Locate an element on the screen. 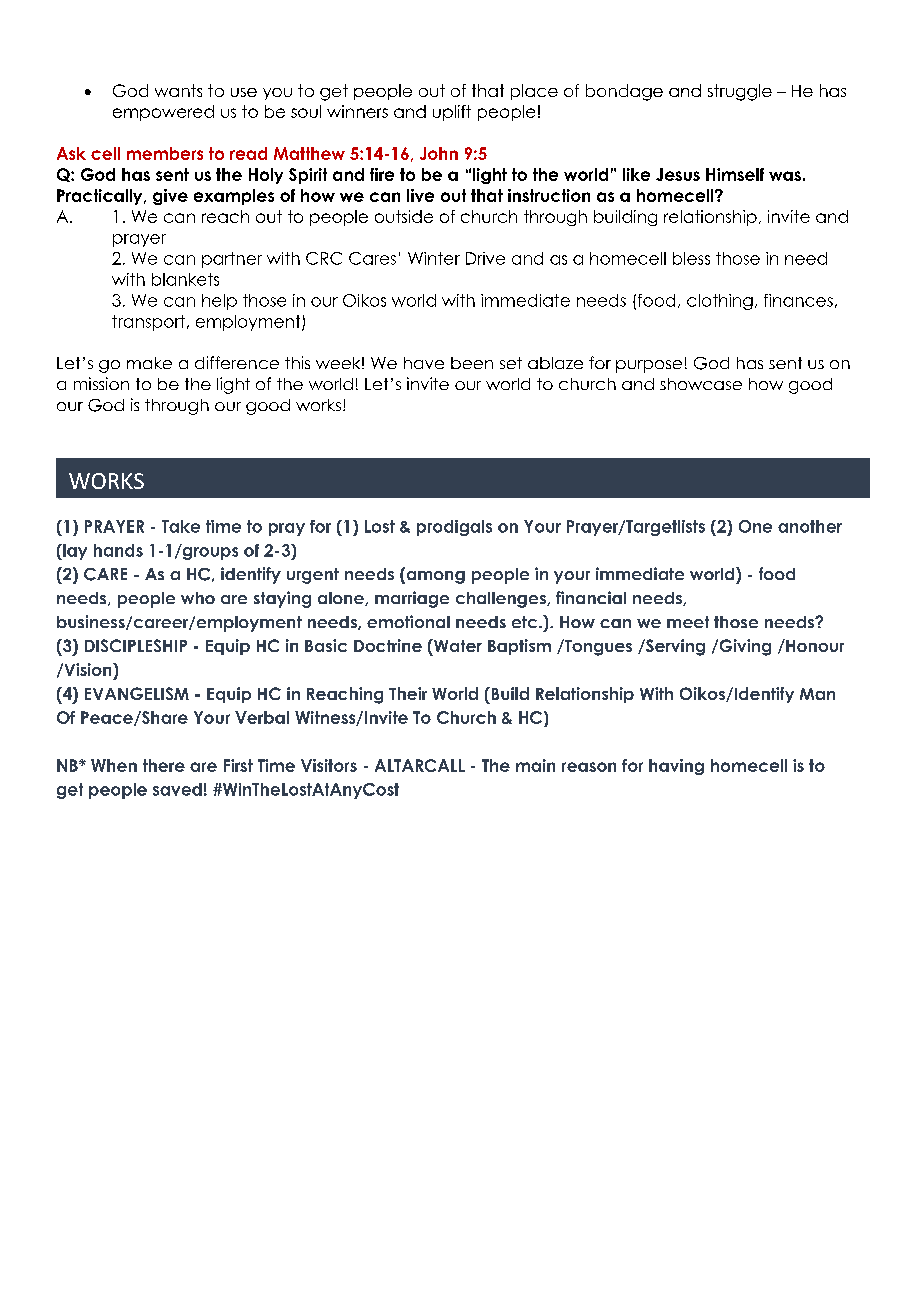 The width and height of the screenshot is (924, 1308). showcase is located at coordinates (701, 384).
